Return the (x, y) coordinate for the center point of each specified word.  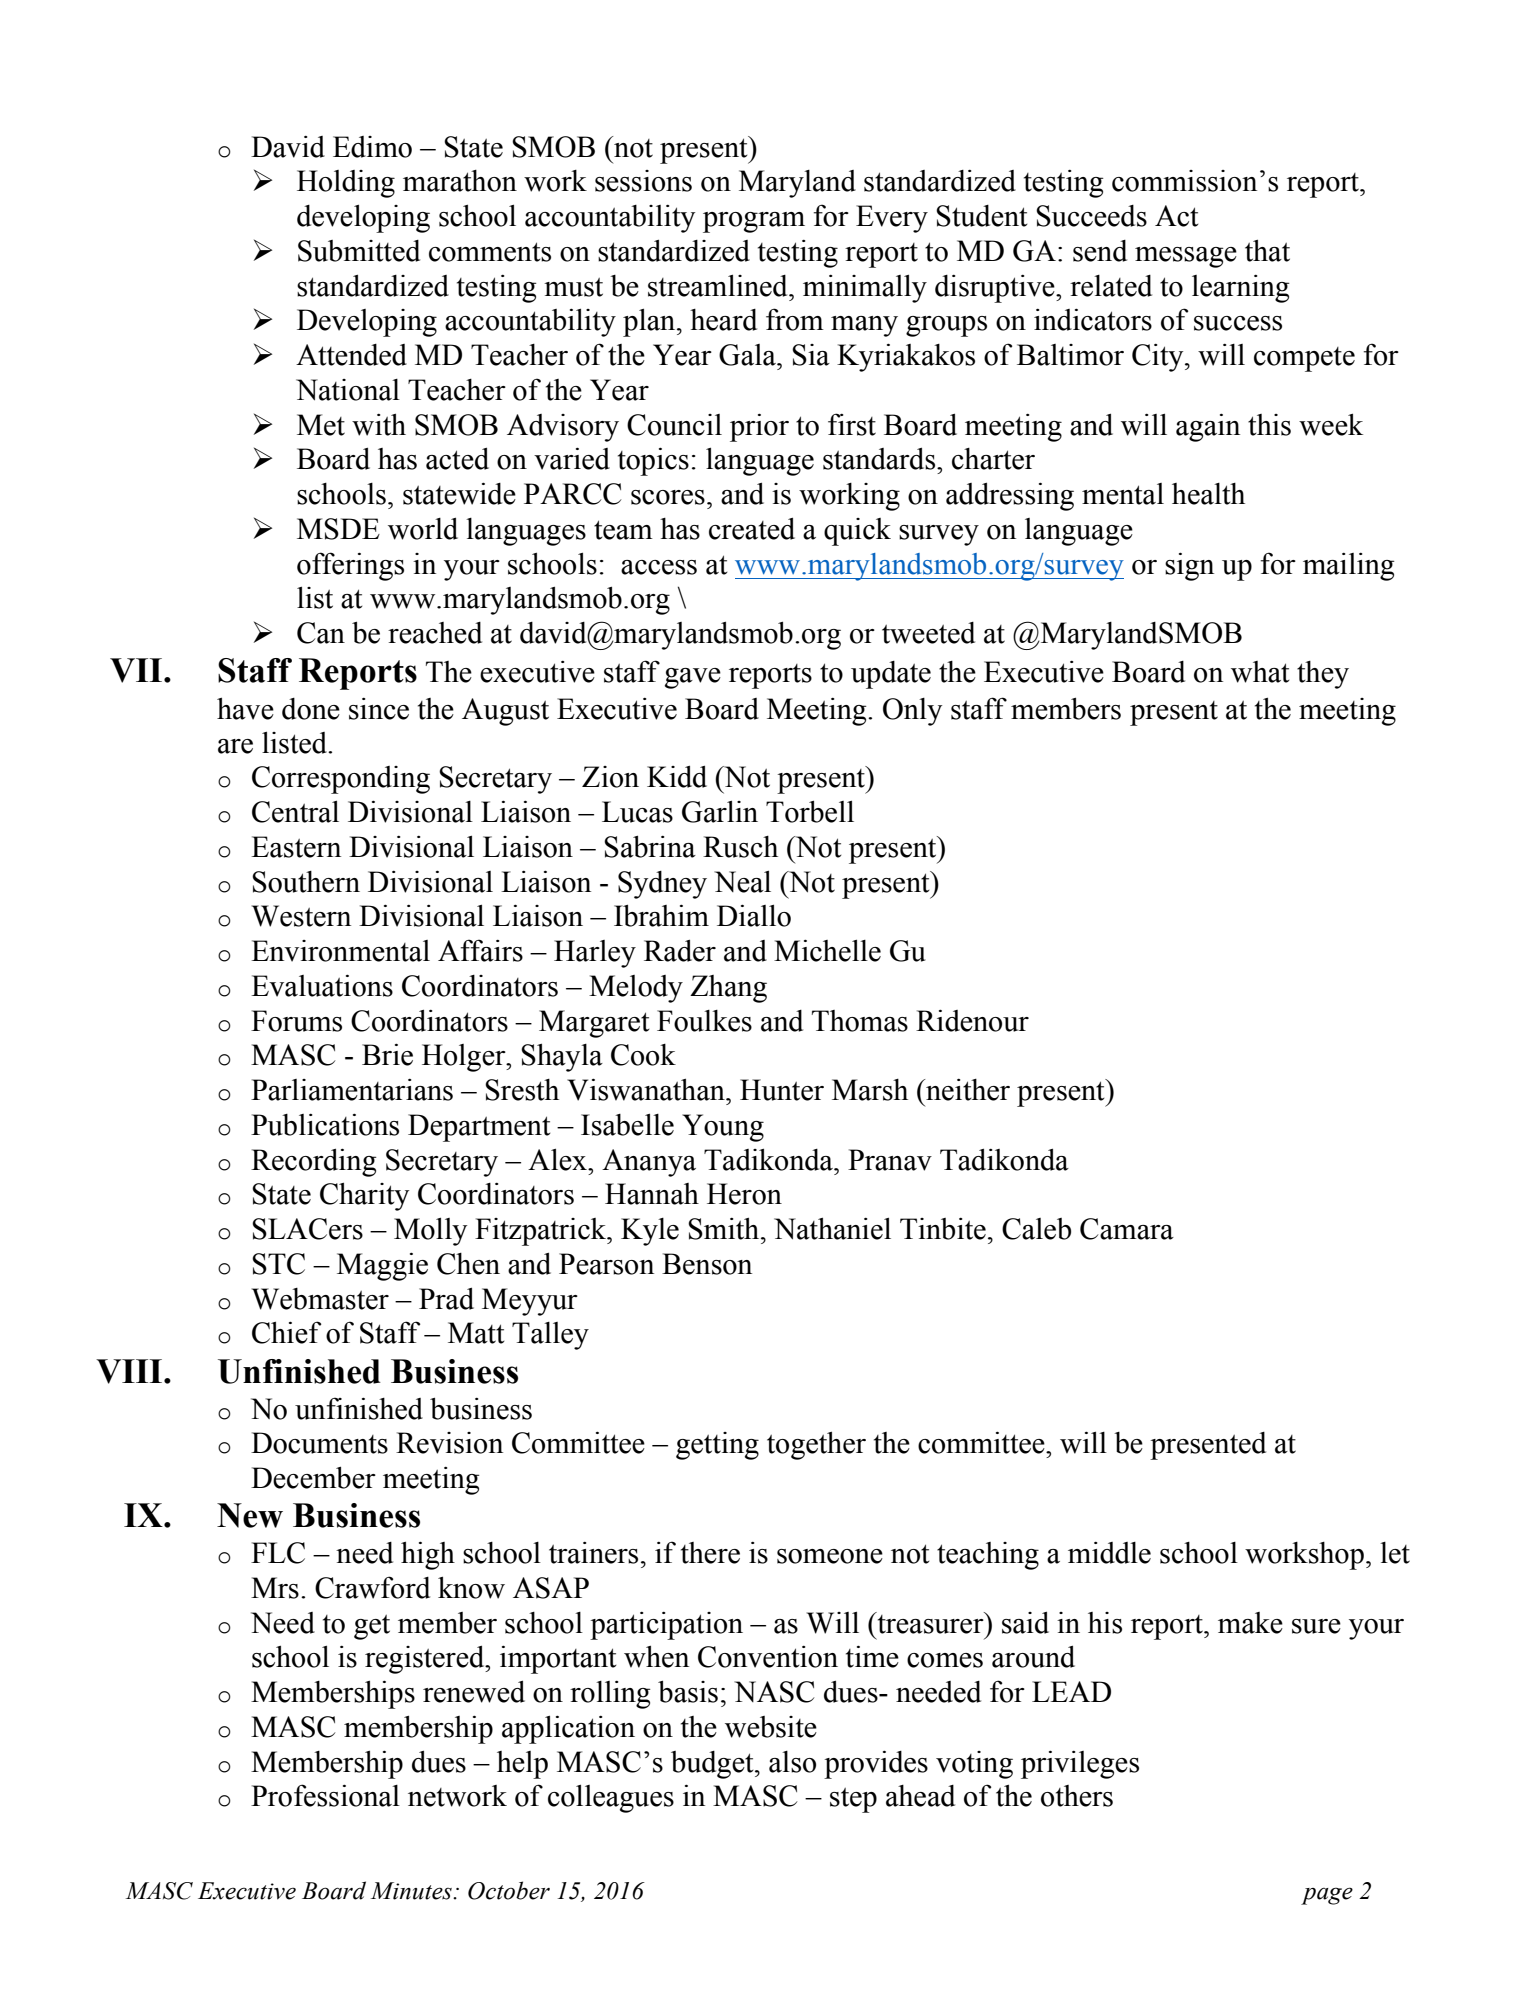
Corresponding (341, 780)
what (1260, 672)
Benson (707, 1264)
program (754, 222)
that (1267, 250)
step (853, 1800)
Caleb (1036, 1229)
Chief (286, 1332)
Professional (325, 1795)
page (1327, 1896)
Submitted (359, 251)
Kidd (677, 776)
